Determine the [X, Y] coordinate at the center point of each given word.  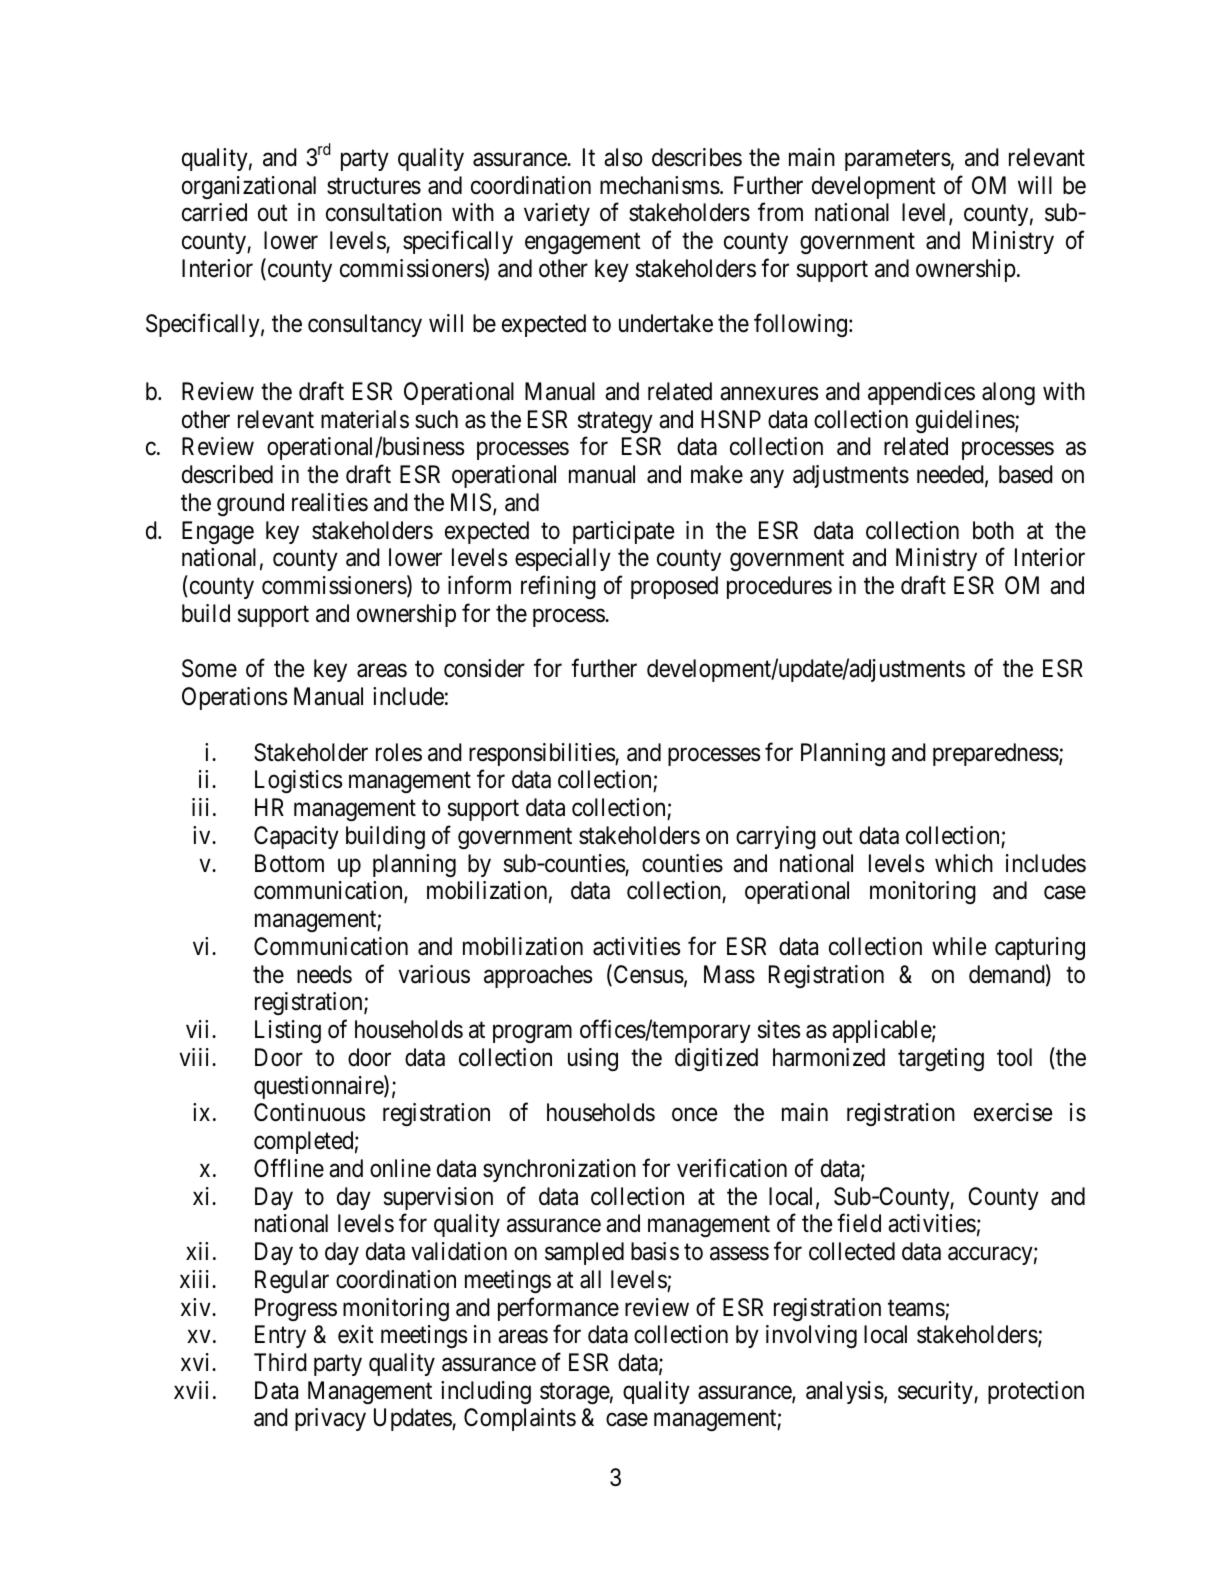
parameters [898, 160]
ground [250, 504]
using [593, 1059]
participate [623, 532]
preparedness [996, 754]
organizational [249, 187]
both [993, 530]
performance [558, 1309]
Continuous [309, 1112]
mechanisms [660, 185]
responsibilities [542, 754]
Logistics [298, 781]
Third [280, 1362]
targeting [941, 1059]
